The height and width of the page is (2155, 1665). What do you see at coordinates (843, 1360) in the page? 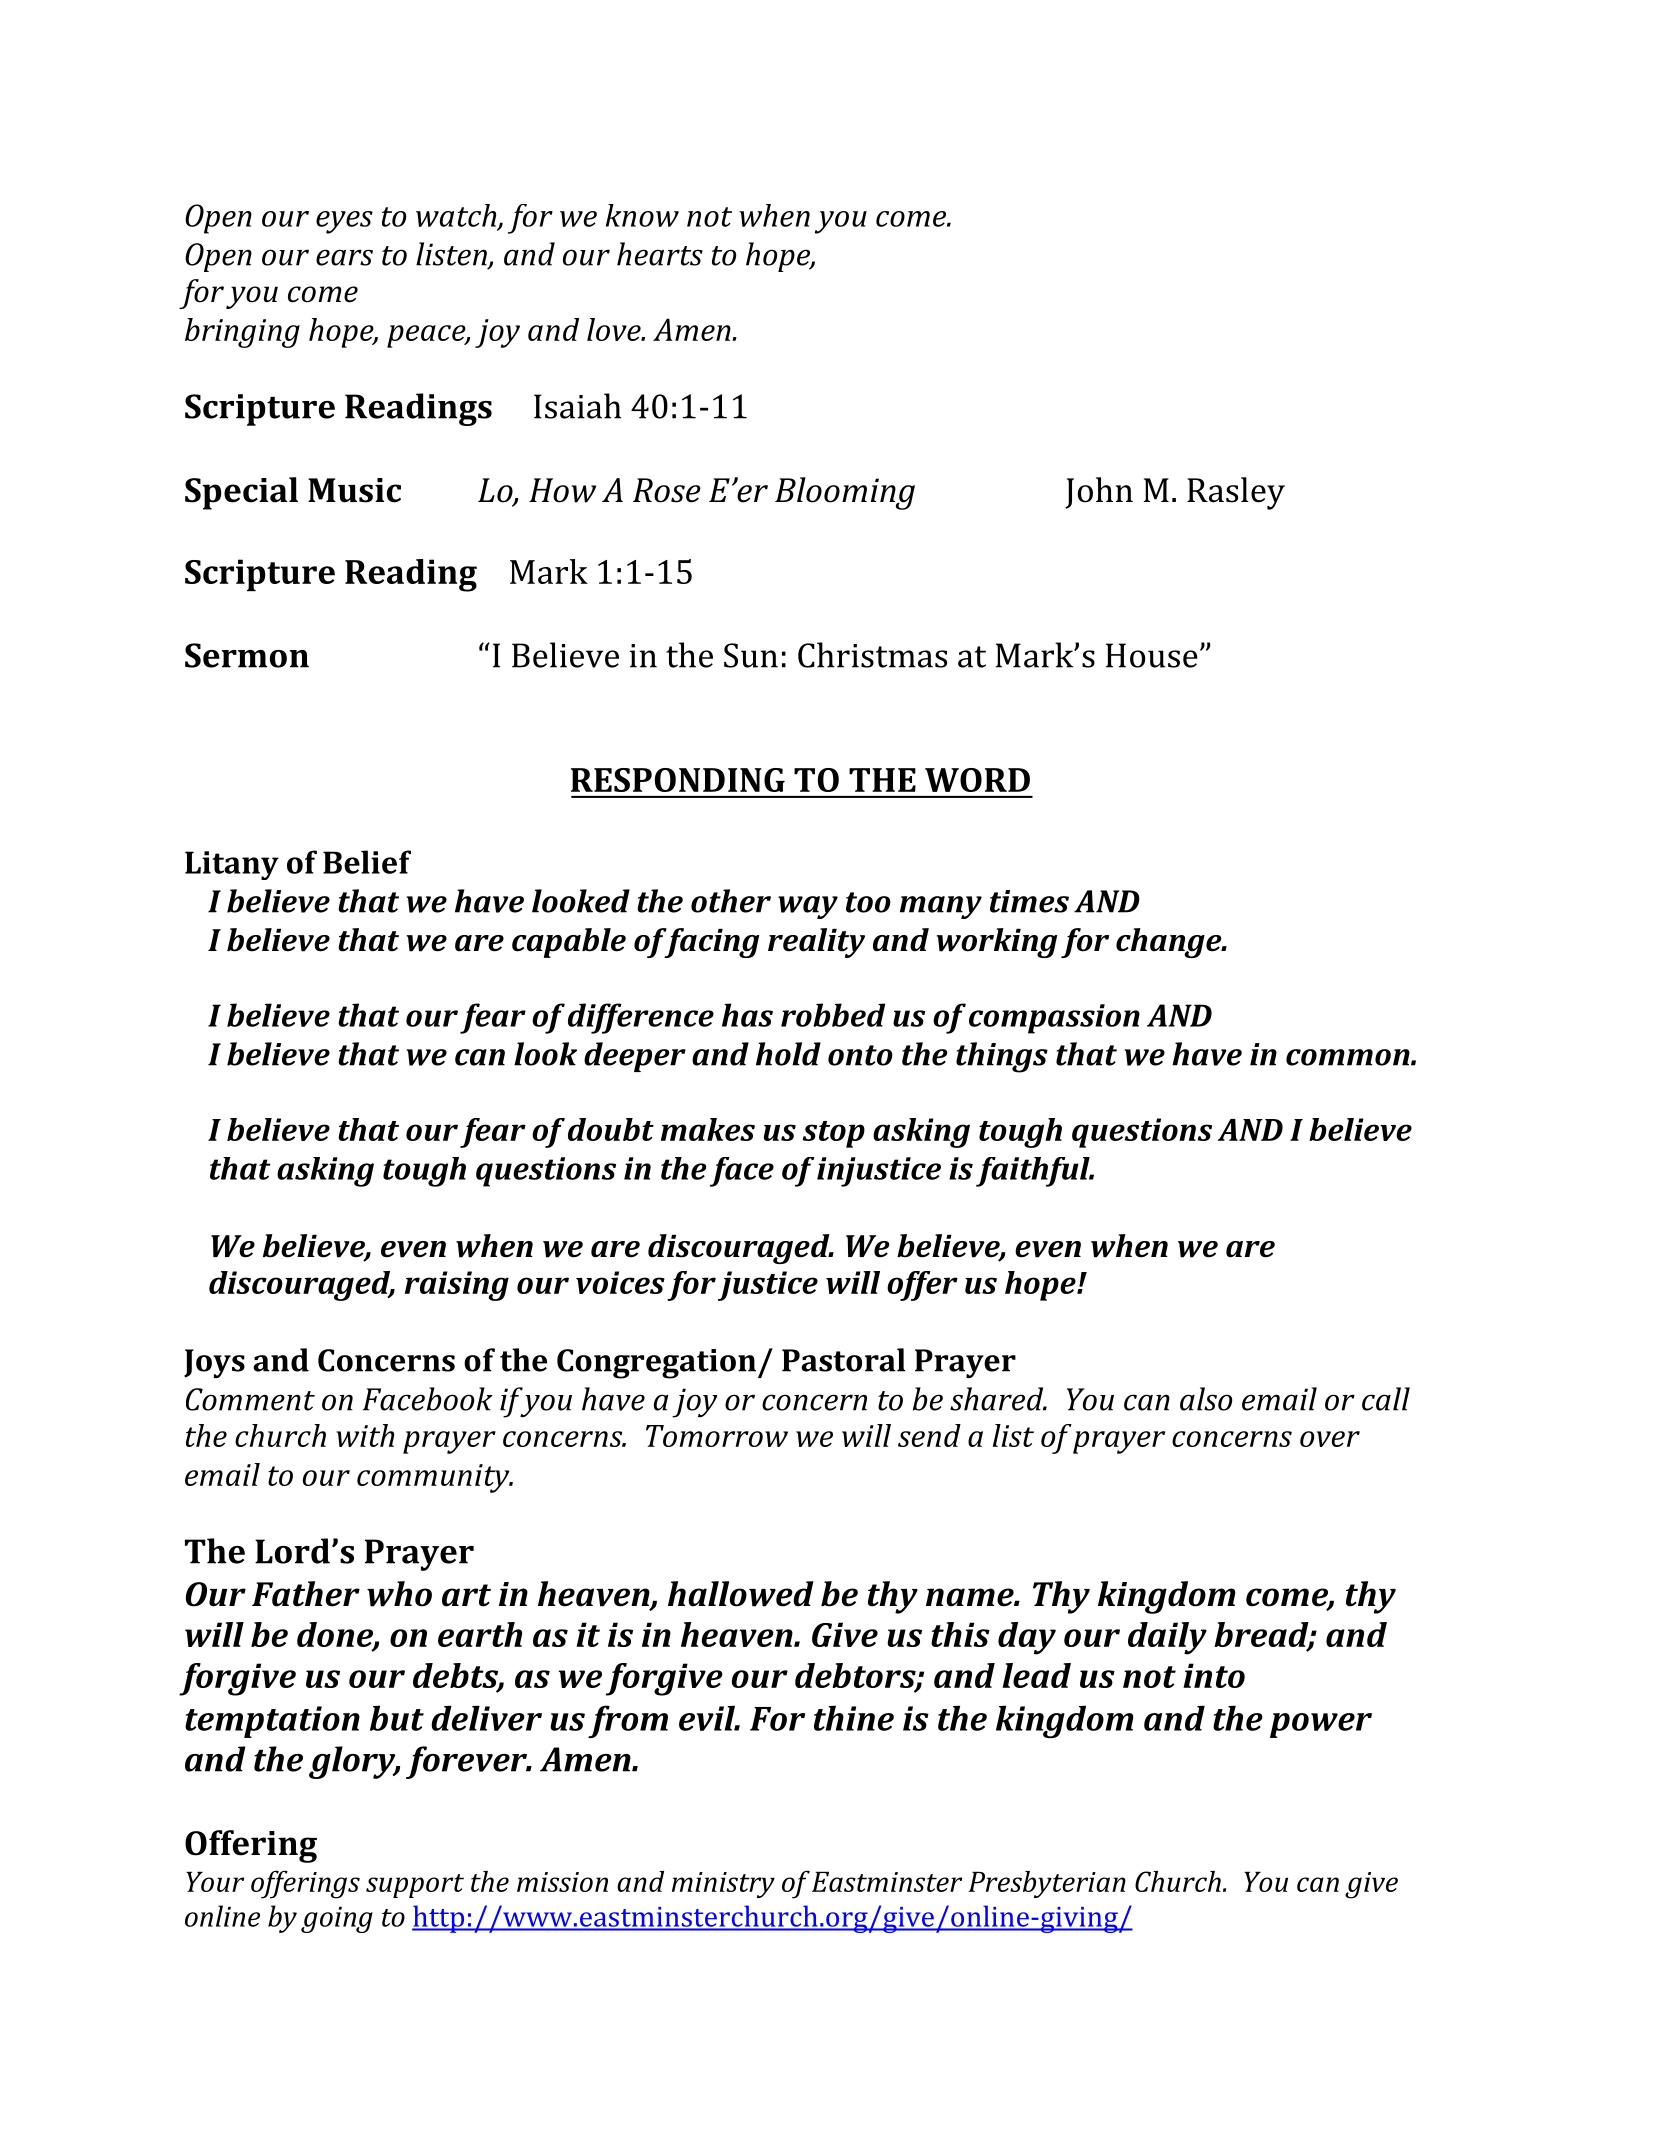
I see `Pastoral` at bounding box center [843, 1360].
